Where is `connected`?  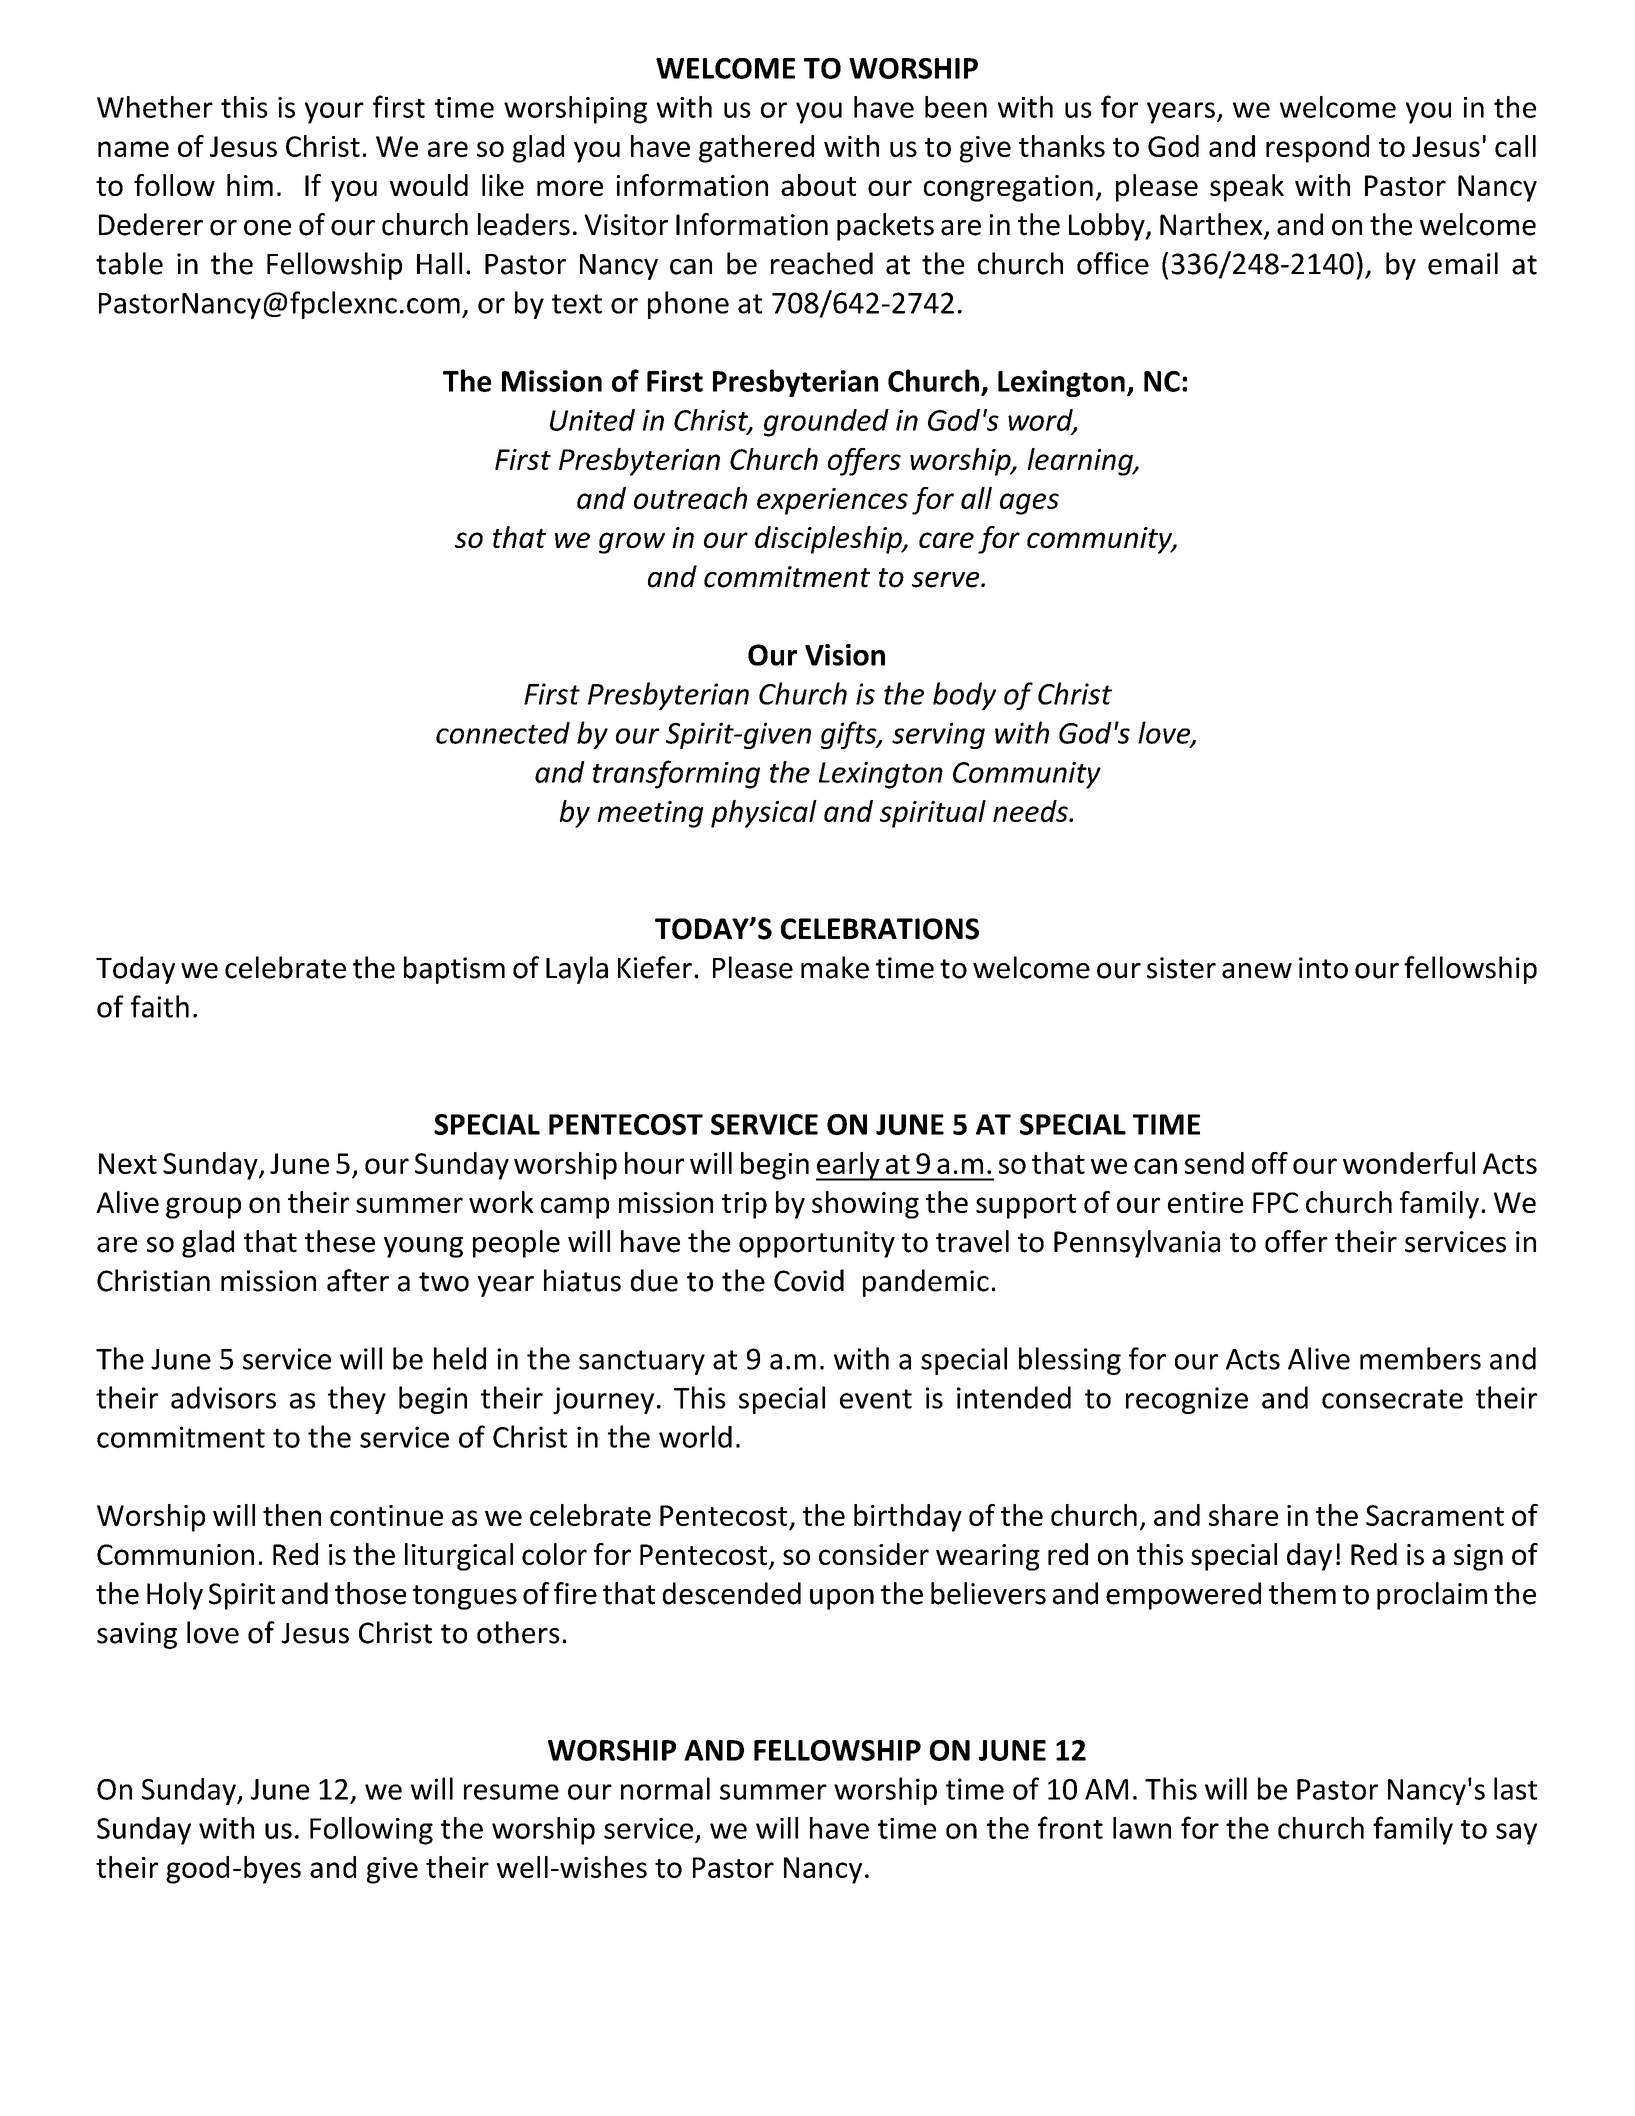
connected is located at coordinates (503, 733).
